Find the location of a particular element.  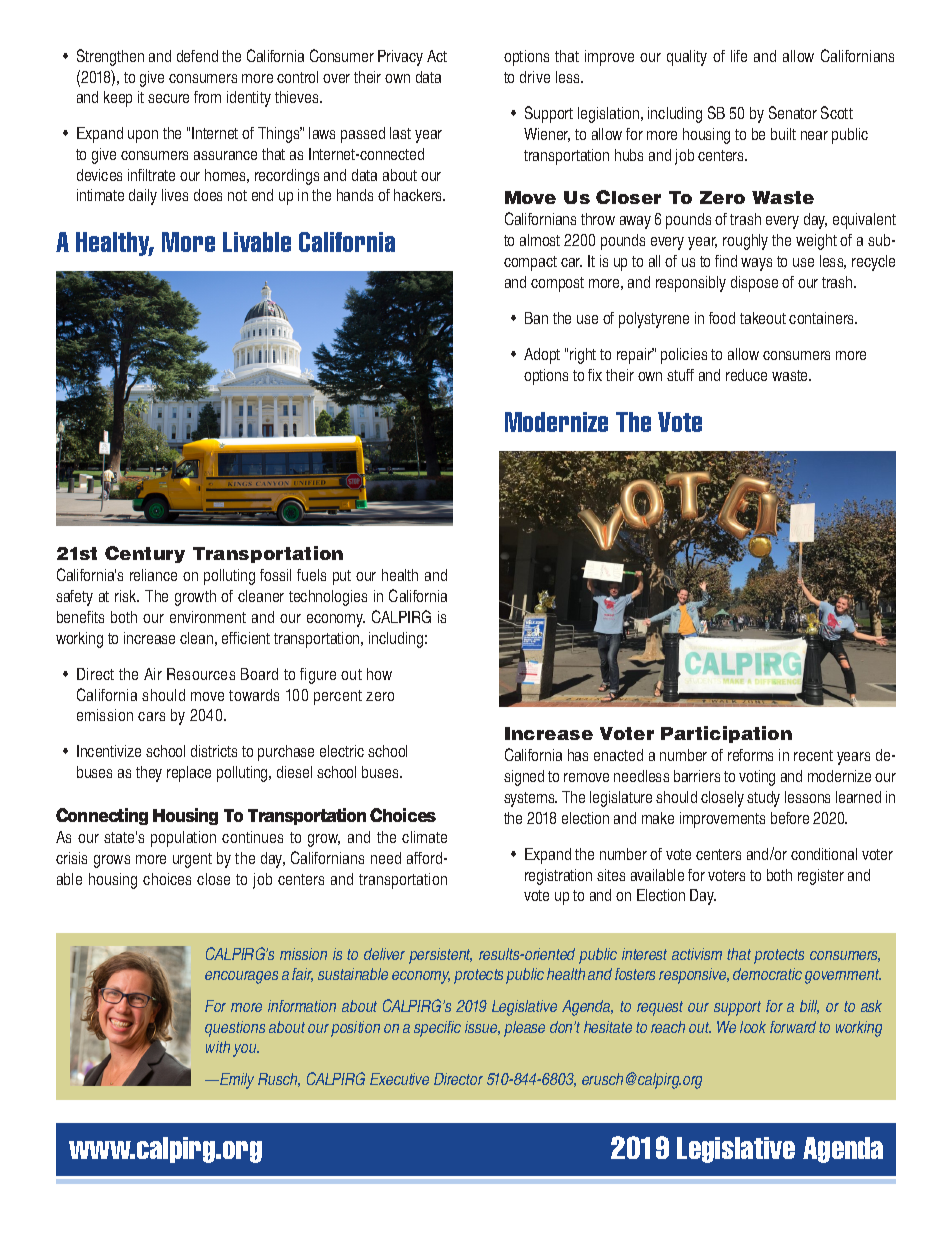

Ban is located at coordinates (536, 318).
